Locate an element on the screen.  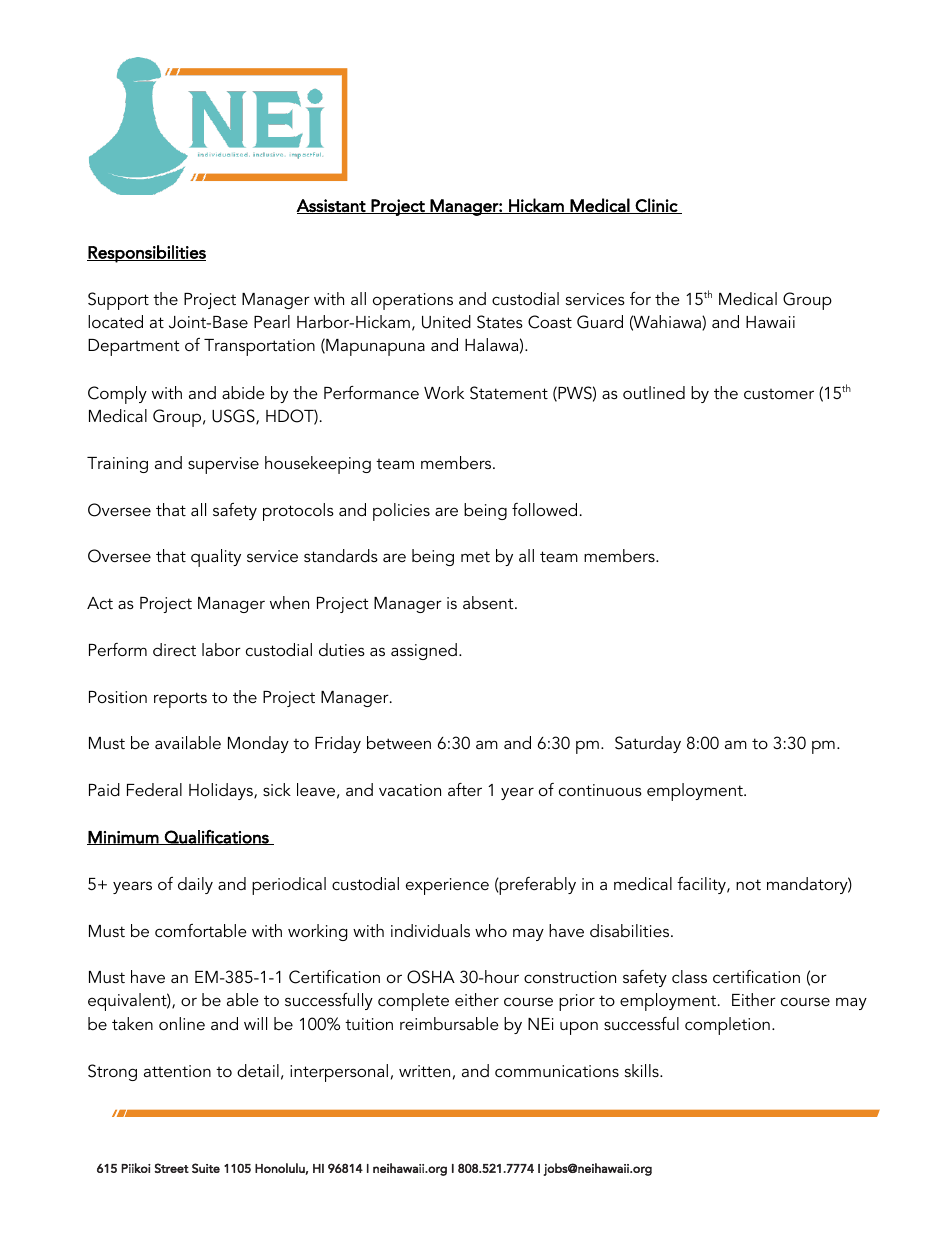
Clinic is located at coordinates (657, 206).
